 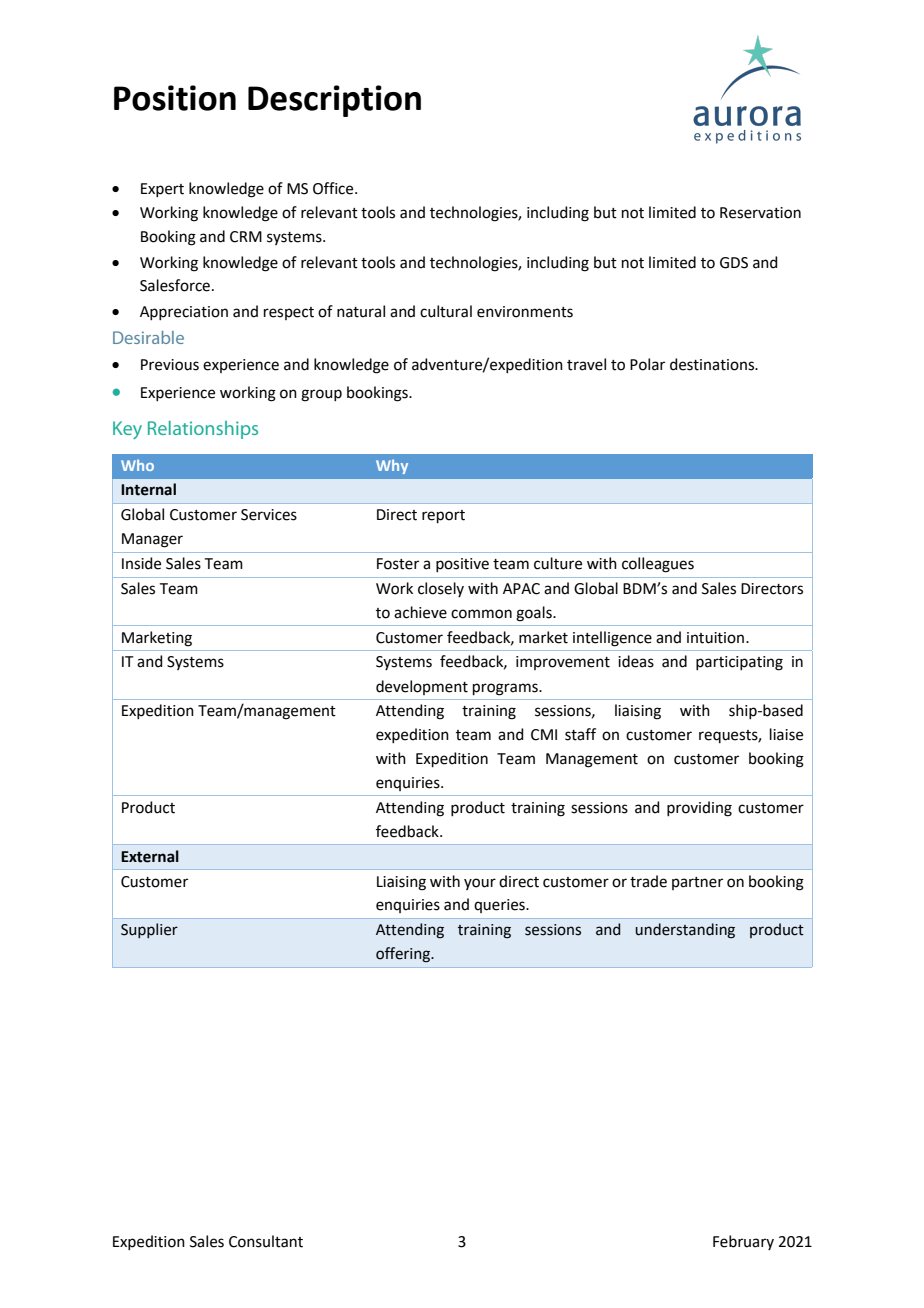 What do you see at coordinates (334, 101) in the page?
I see `Description` at bounding box center [334, 101].
